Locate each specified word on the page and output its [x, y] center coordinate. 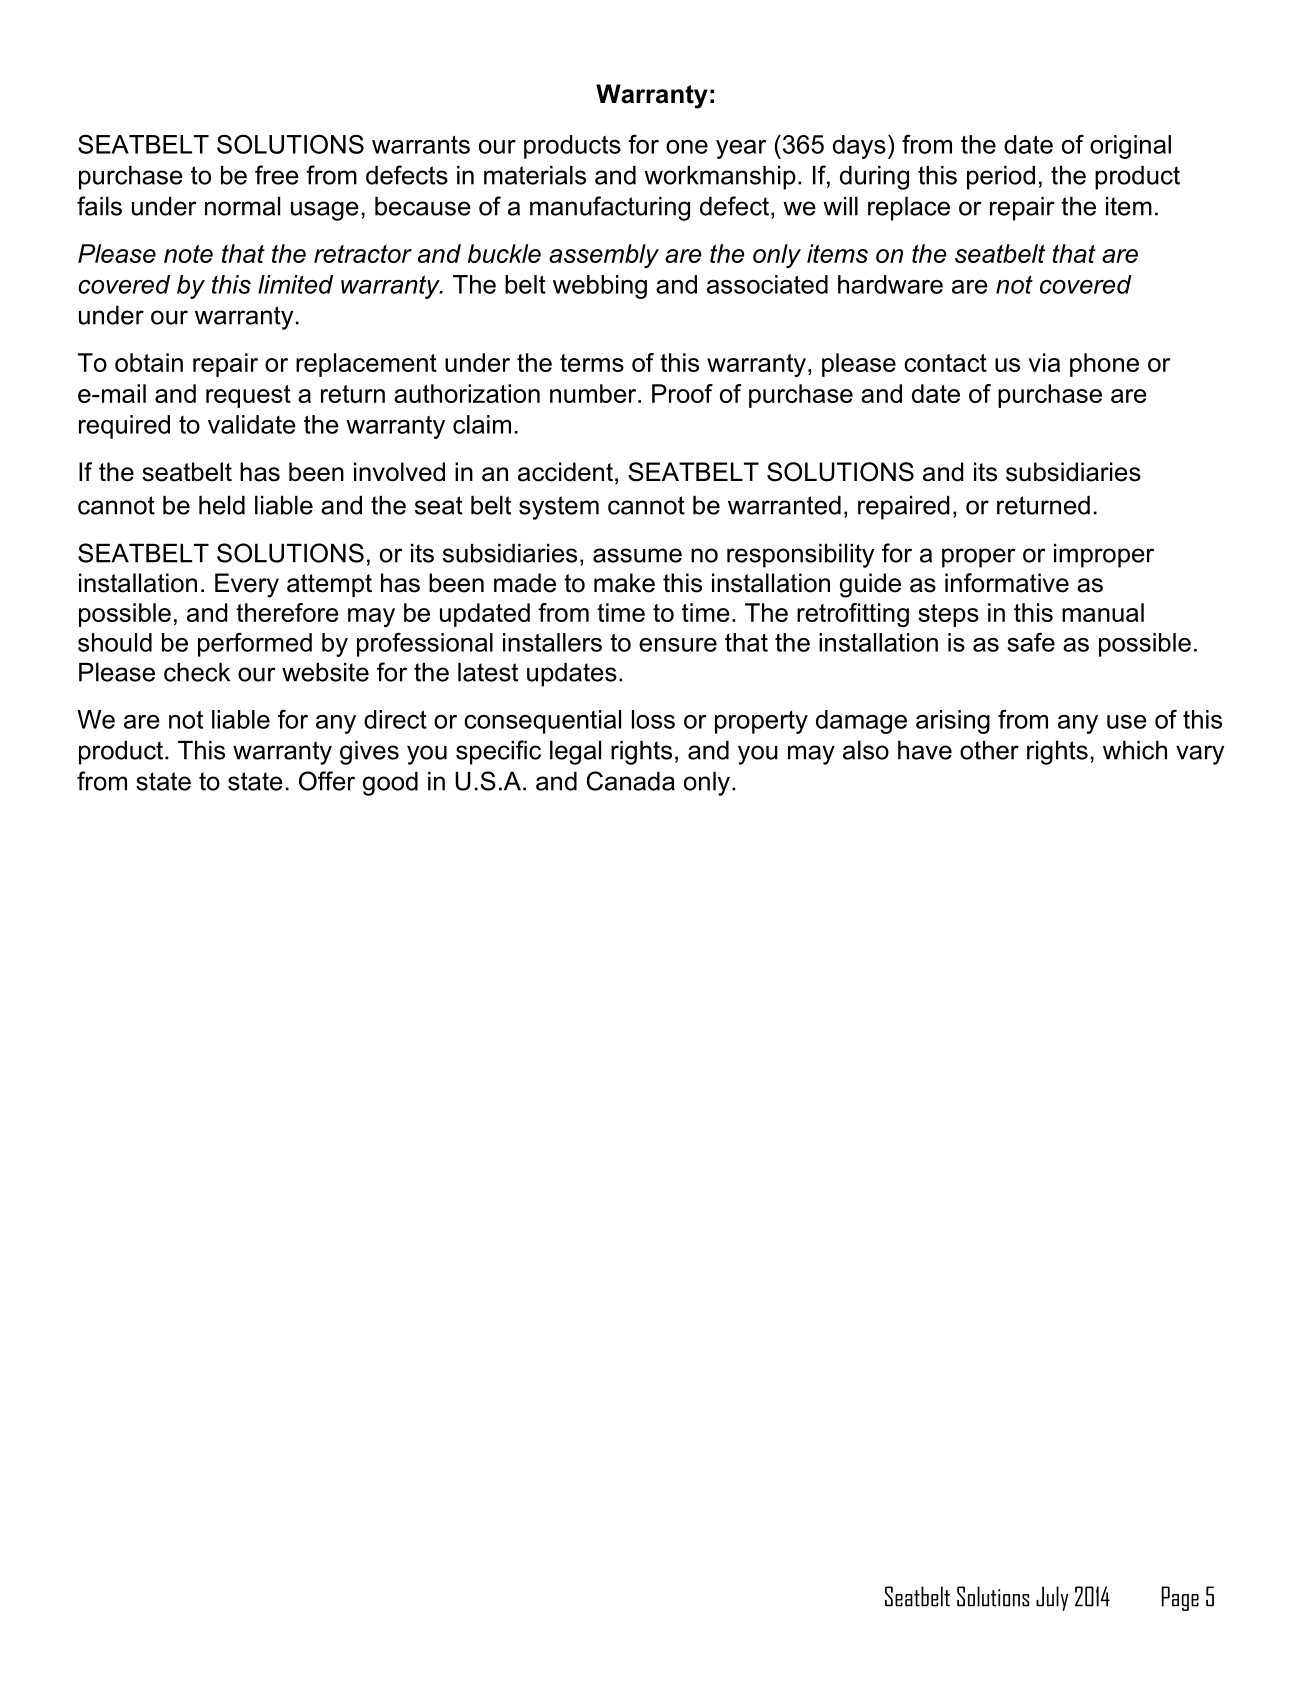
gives [369, 753]
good [390, 784]
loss [653, 719]
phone [1104, 365]
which [1135, 750]
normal [242, 206]
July [1052, 1598]
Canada [630, 781]
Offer [327, 781]
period [1001, 178]
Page [1180, 1598]
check [197, 672]
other [989, 750]
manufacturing [610, 208]
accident [565, 472]
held [222, 505]
